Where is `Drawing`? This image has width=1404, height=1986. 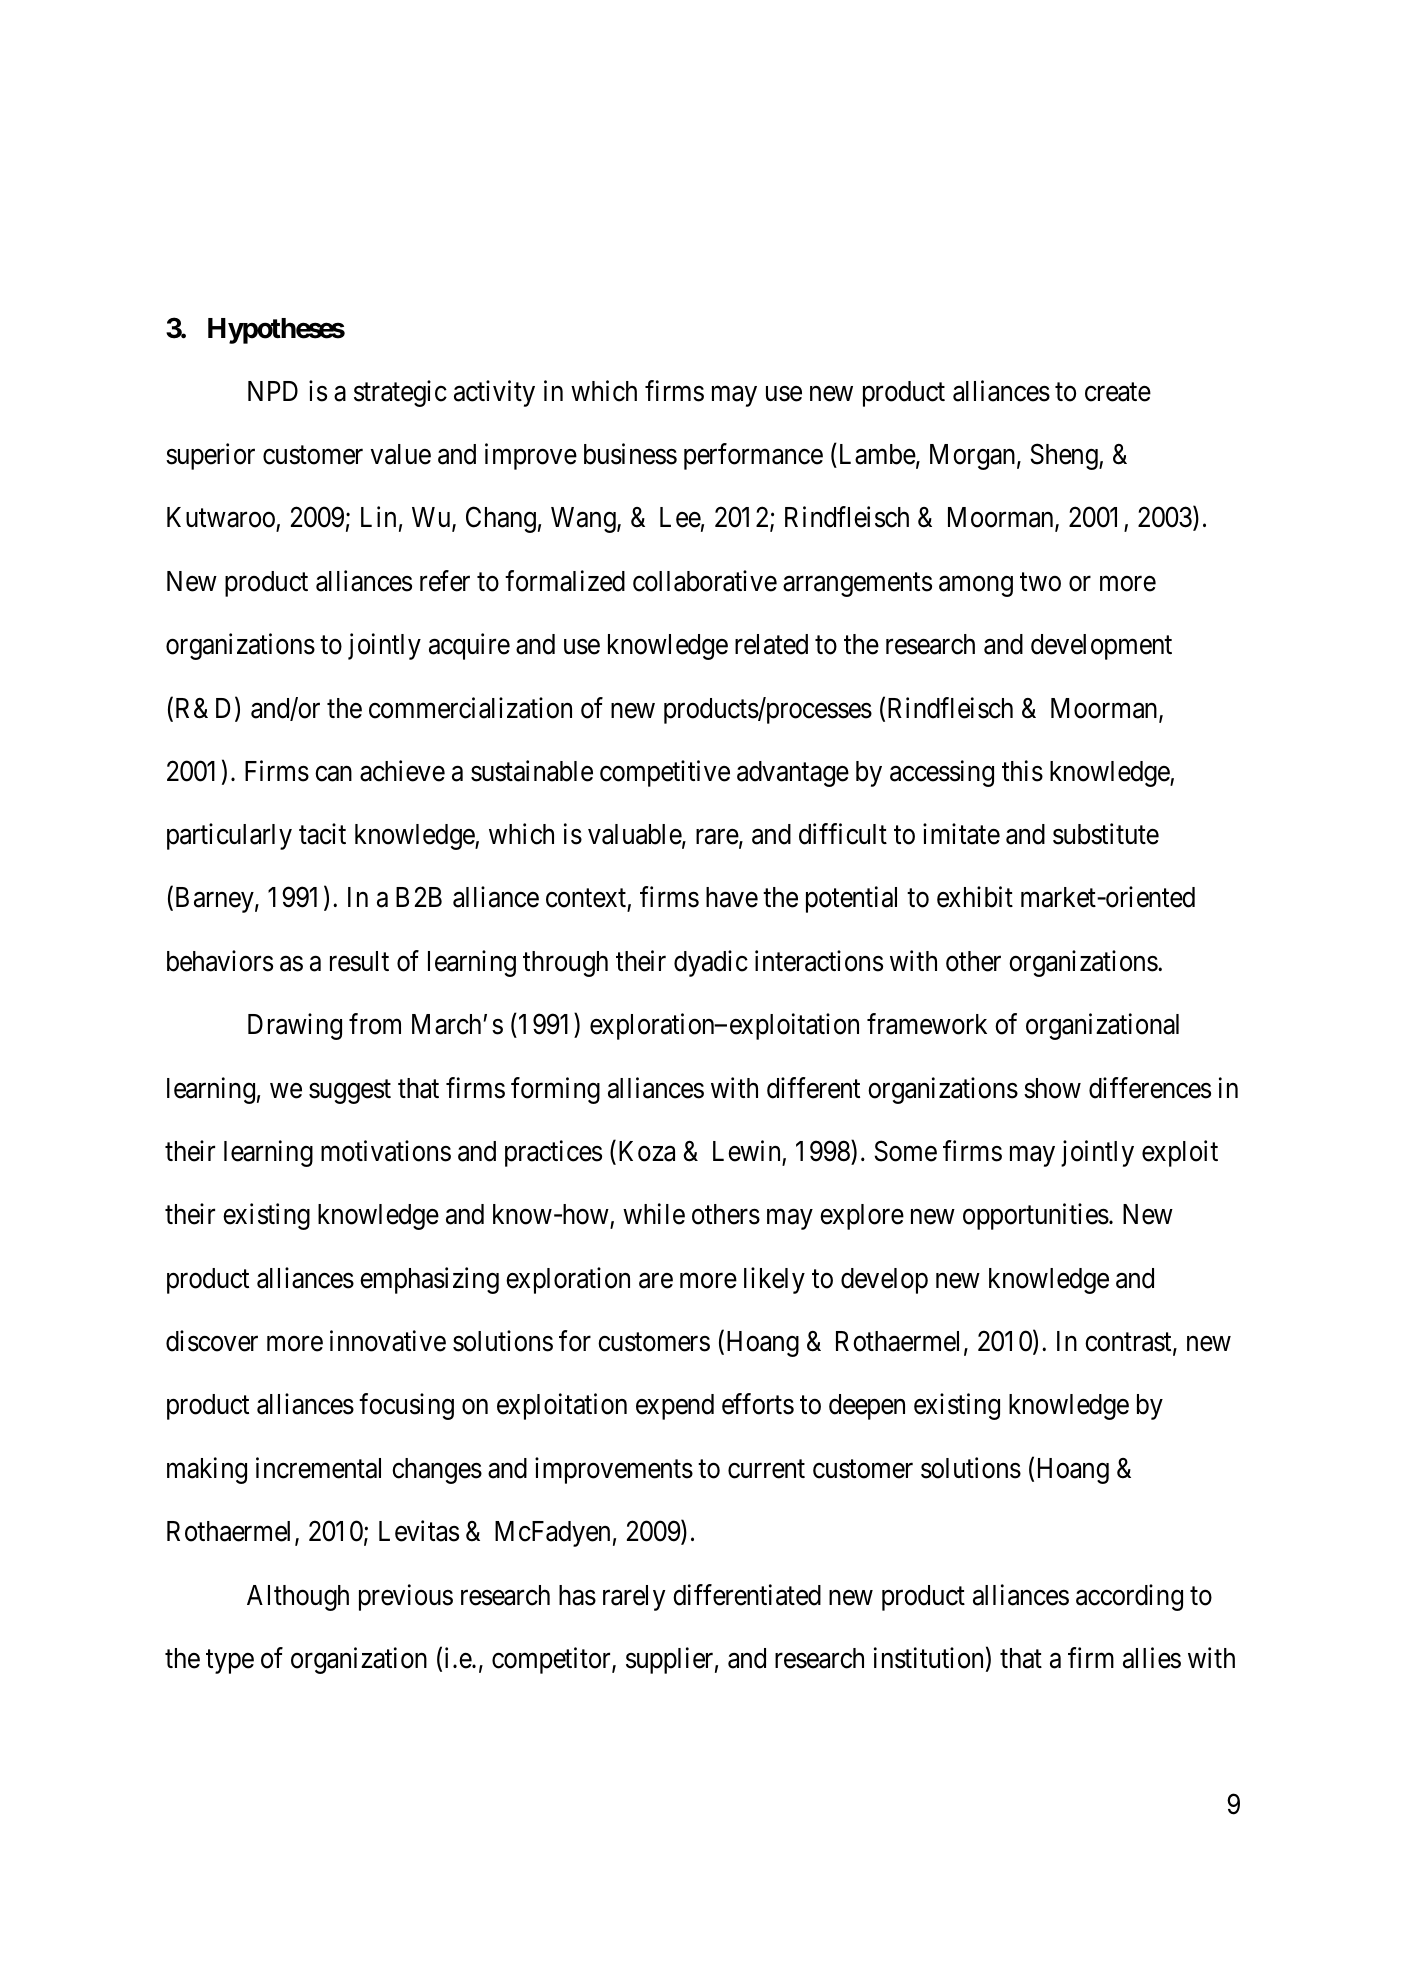 Drawing is located at coordinates (295, 1027).
